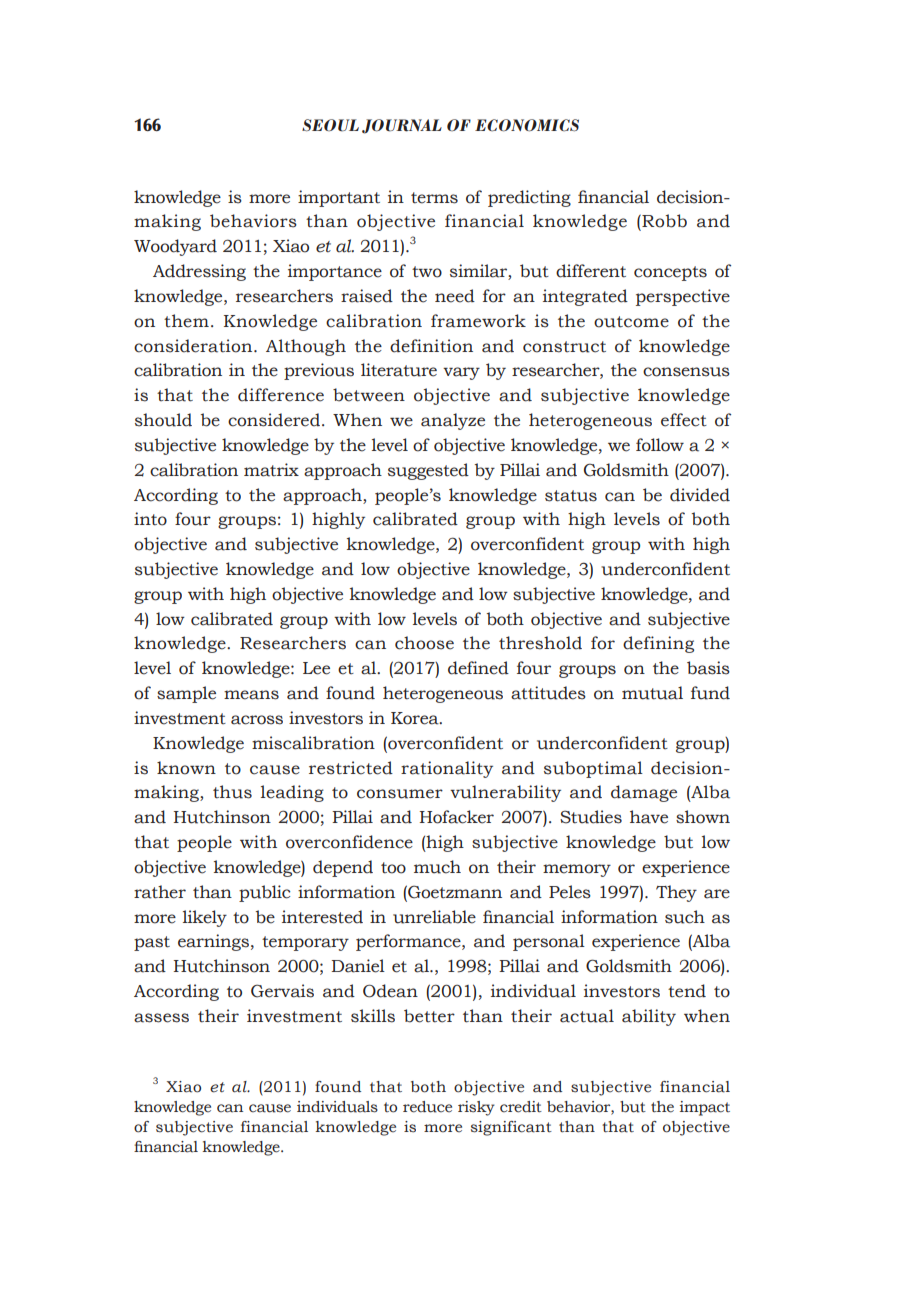 This screenshot has width=902, height=1316. What do you see at coordinates (186, 768) in the screenshot?
I see `known` at bounding box center [186, 768].
